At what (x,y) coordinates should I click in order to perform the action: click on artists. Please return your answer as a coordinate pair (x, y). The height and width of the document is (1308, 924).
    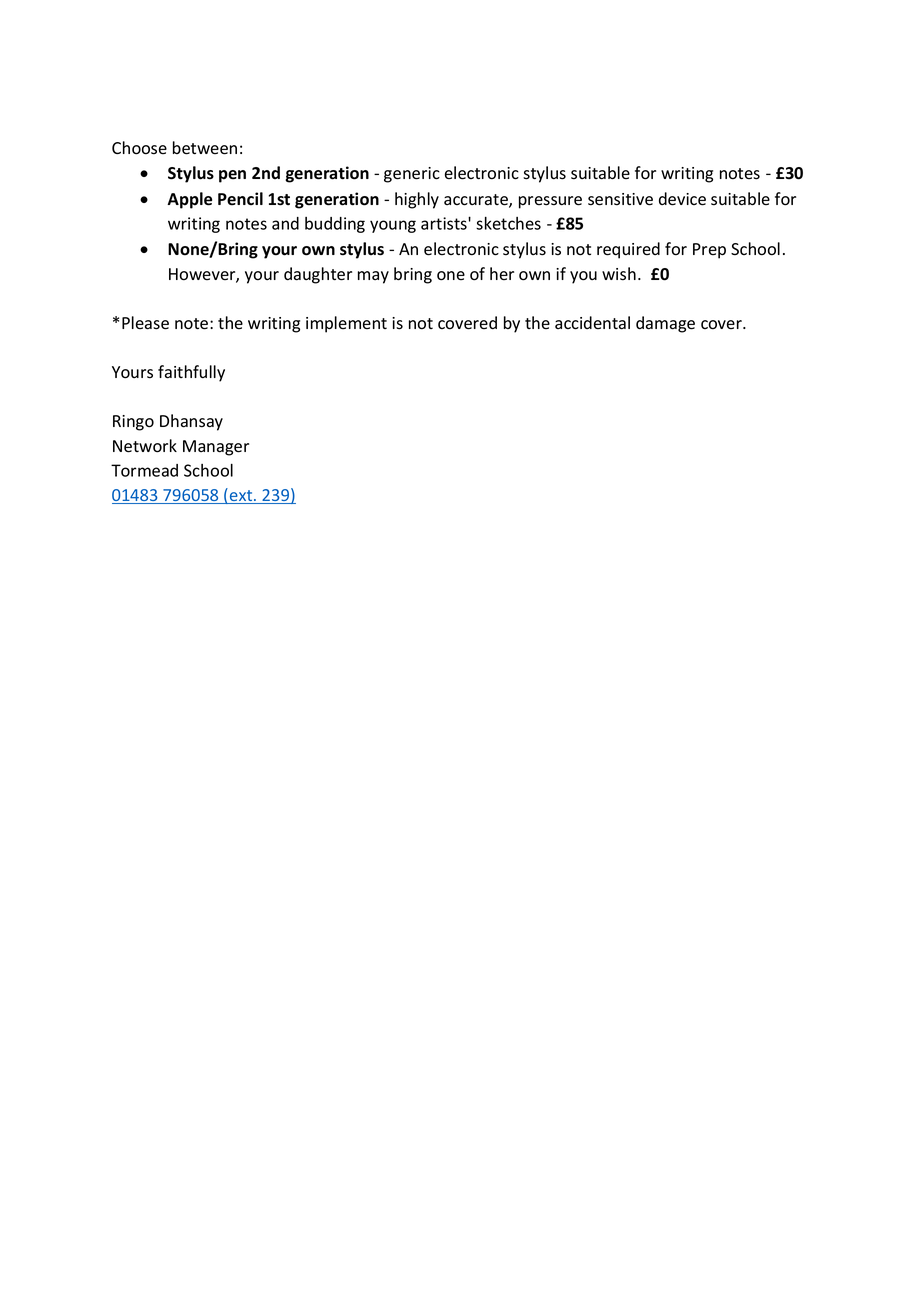
    Looking at the image, I should click on (445, 223).
